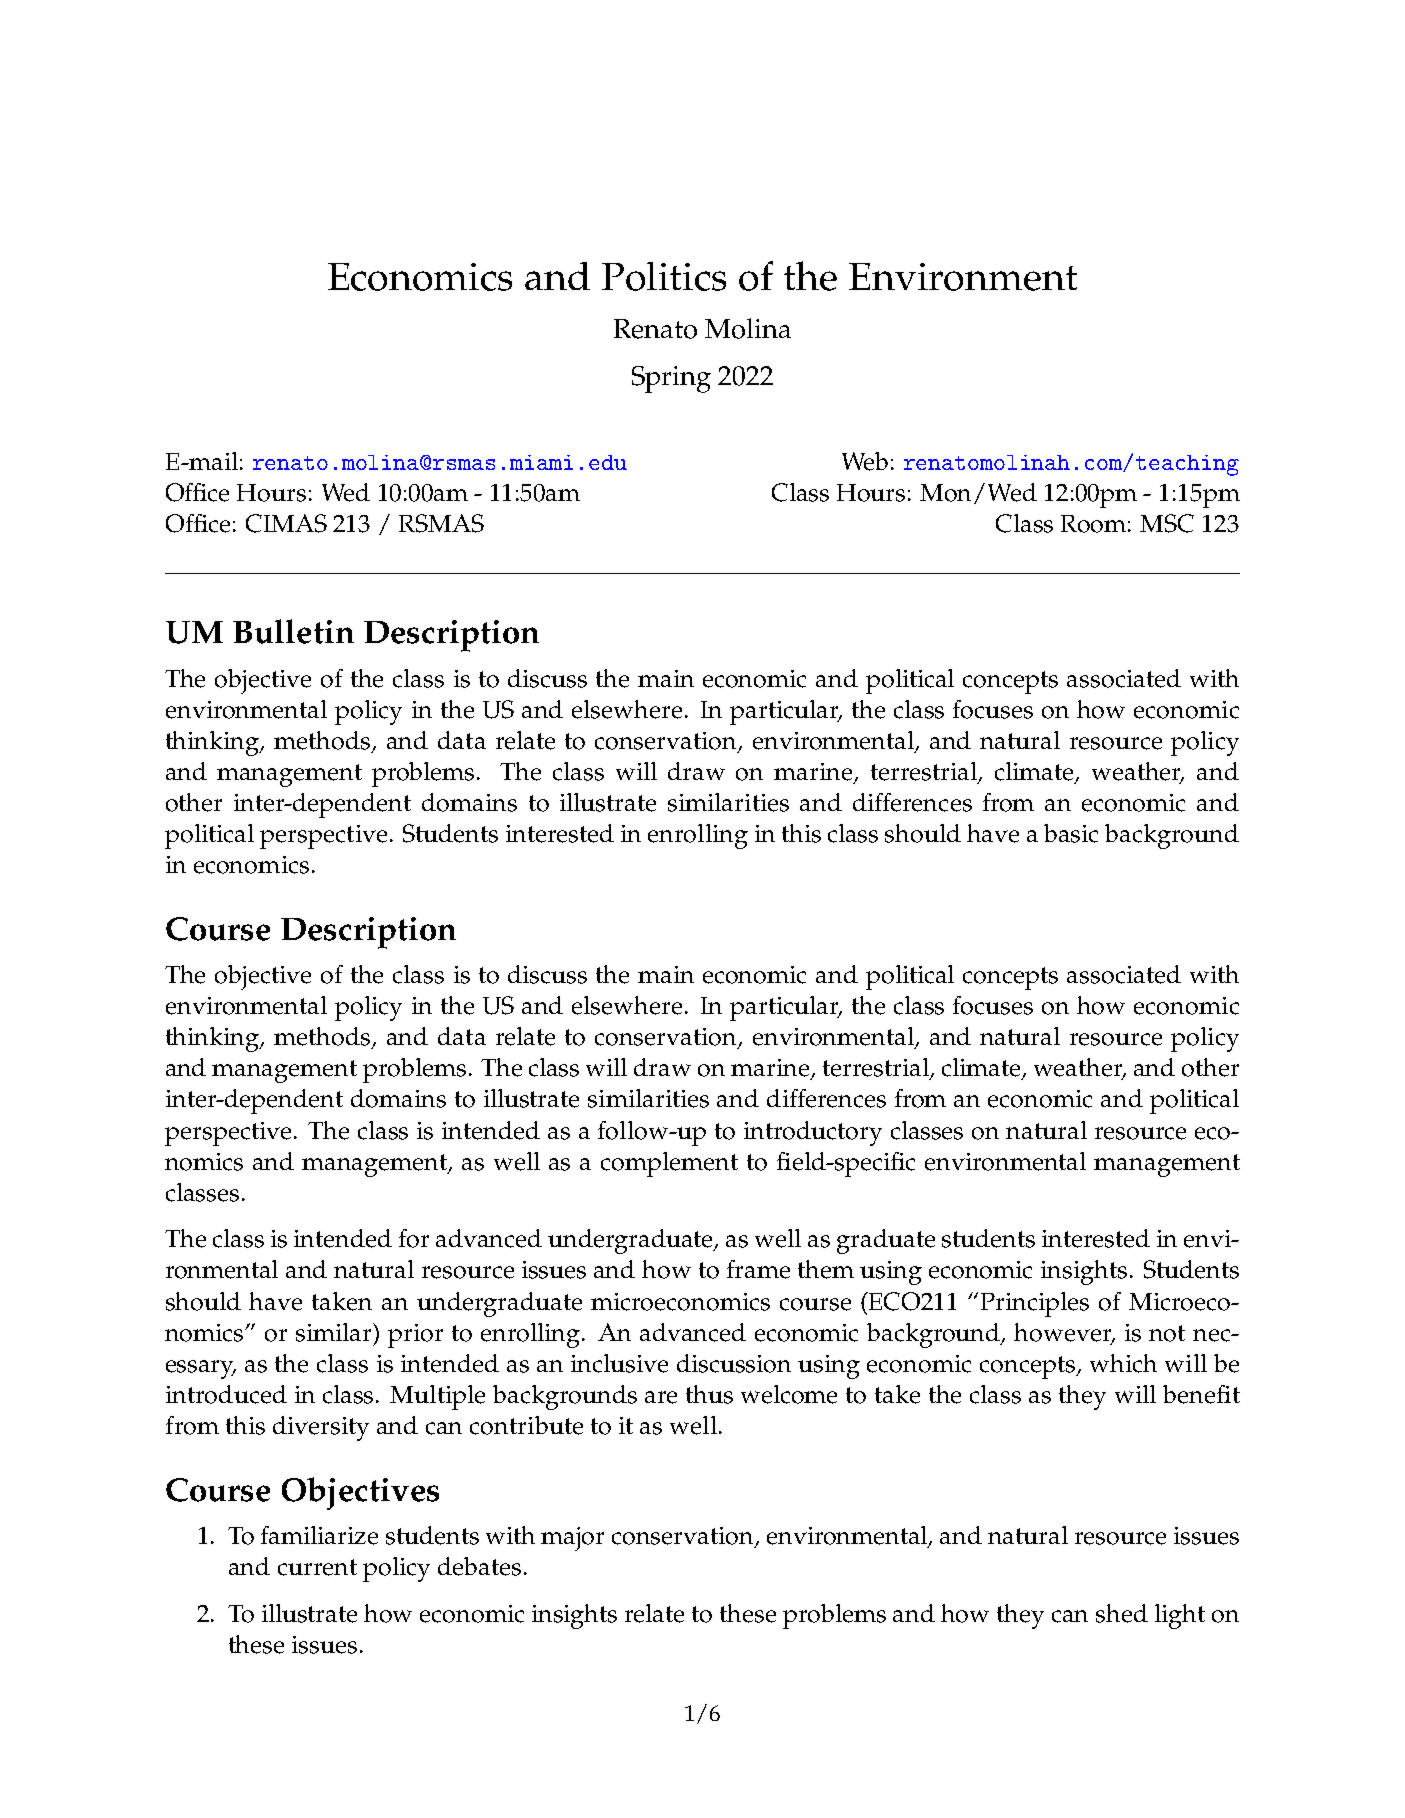 This screenshot has height=1818, width=1405. What do you see at coordinates (293, 631) in the screenshot?
I see `Bulletin` at bounding box center [293, 631].
